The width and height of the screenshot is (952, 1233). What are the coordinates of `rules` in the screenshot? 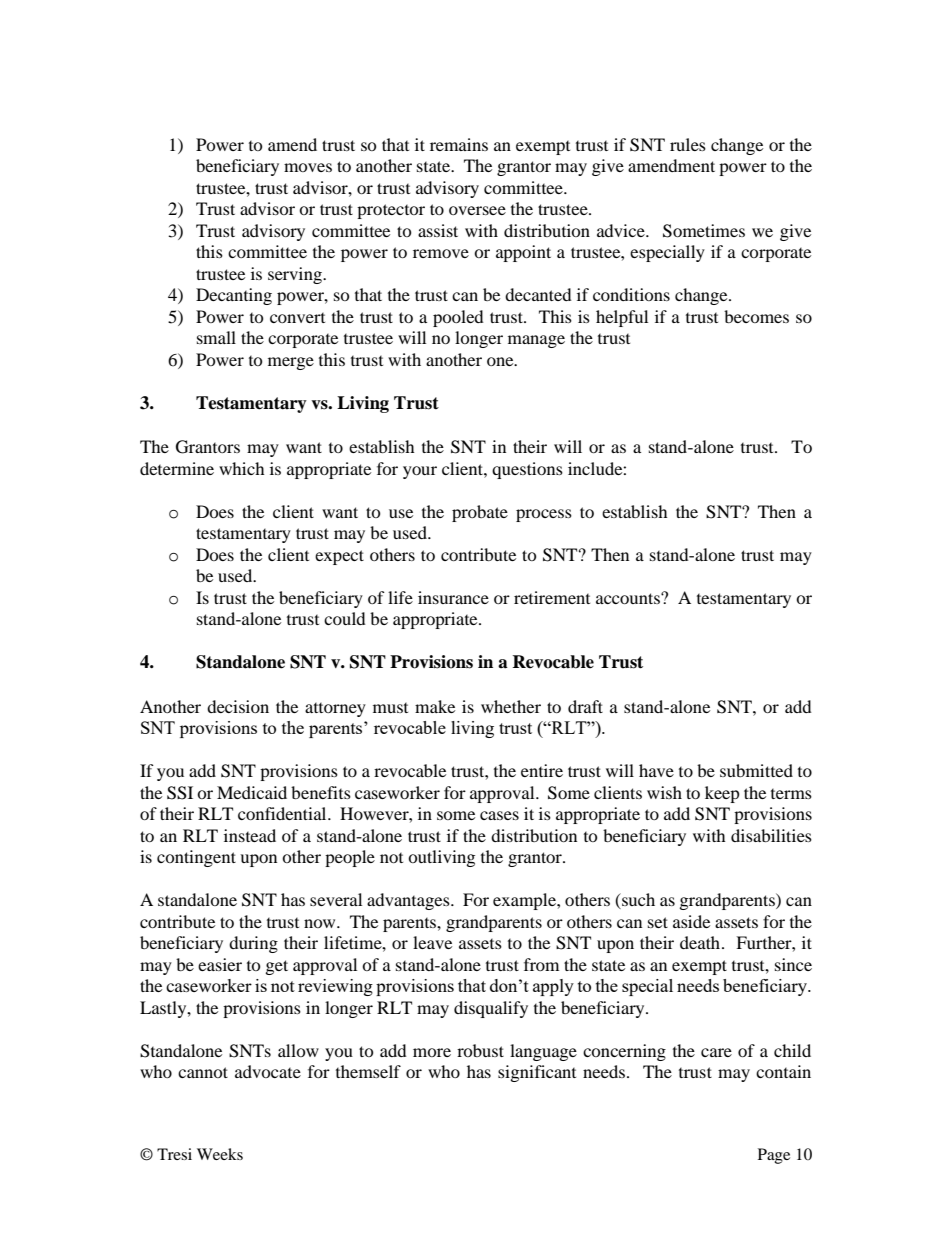 It's located at (688, 144).
